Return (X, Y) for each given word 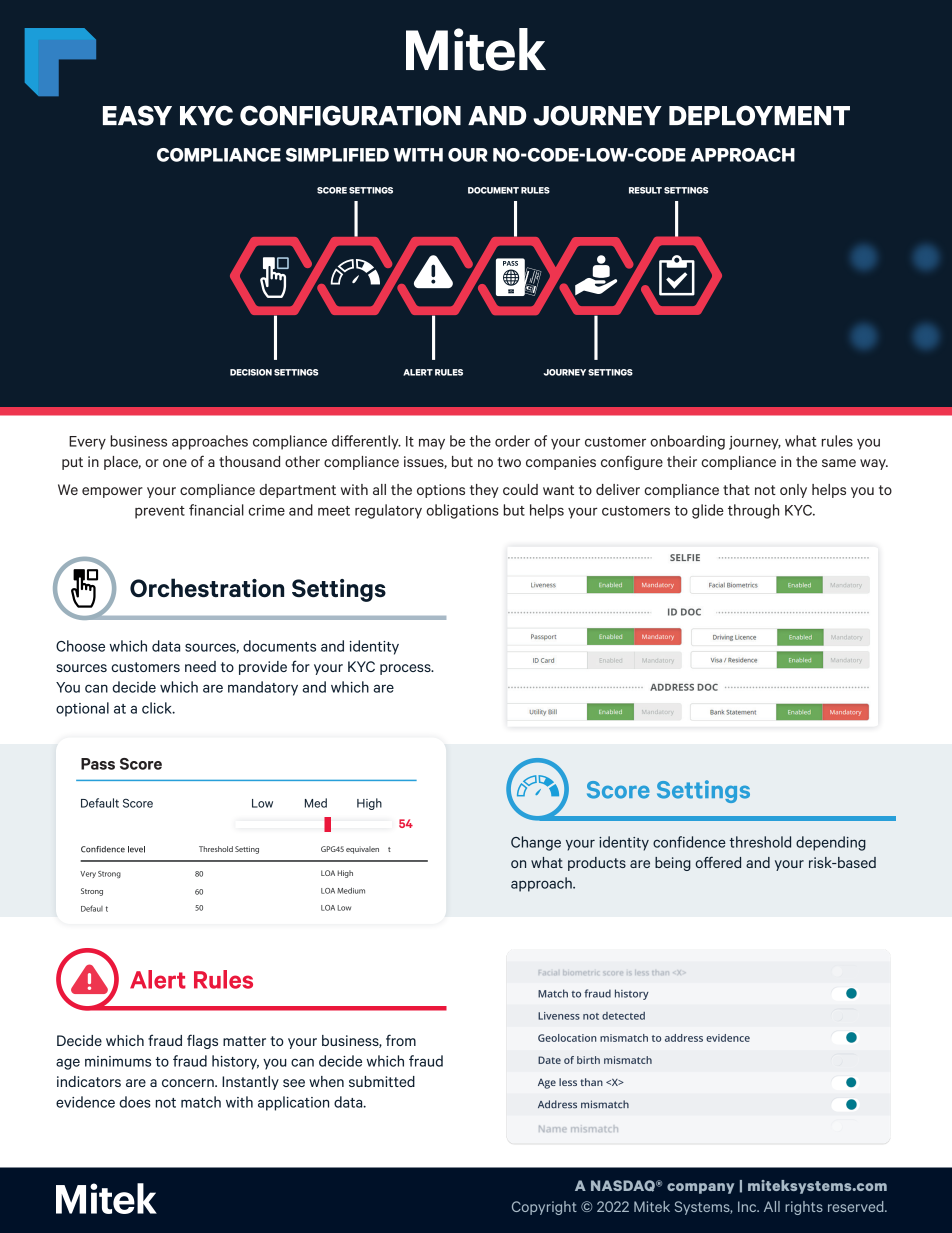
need (200, 666)
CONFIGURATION (350, 115)
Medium (351, 890)
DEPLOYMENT (759, 115)
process (406, 669)
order (512, 441)
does (135, 1102)
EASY (137, 115)
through (753, 511)
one (175, 463)
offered (718, 862)
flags (202, 1041)
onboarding (687, 442)
